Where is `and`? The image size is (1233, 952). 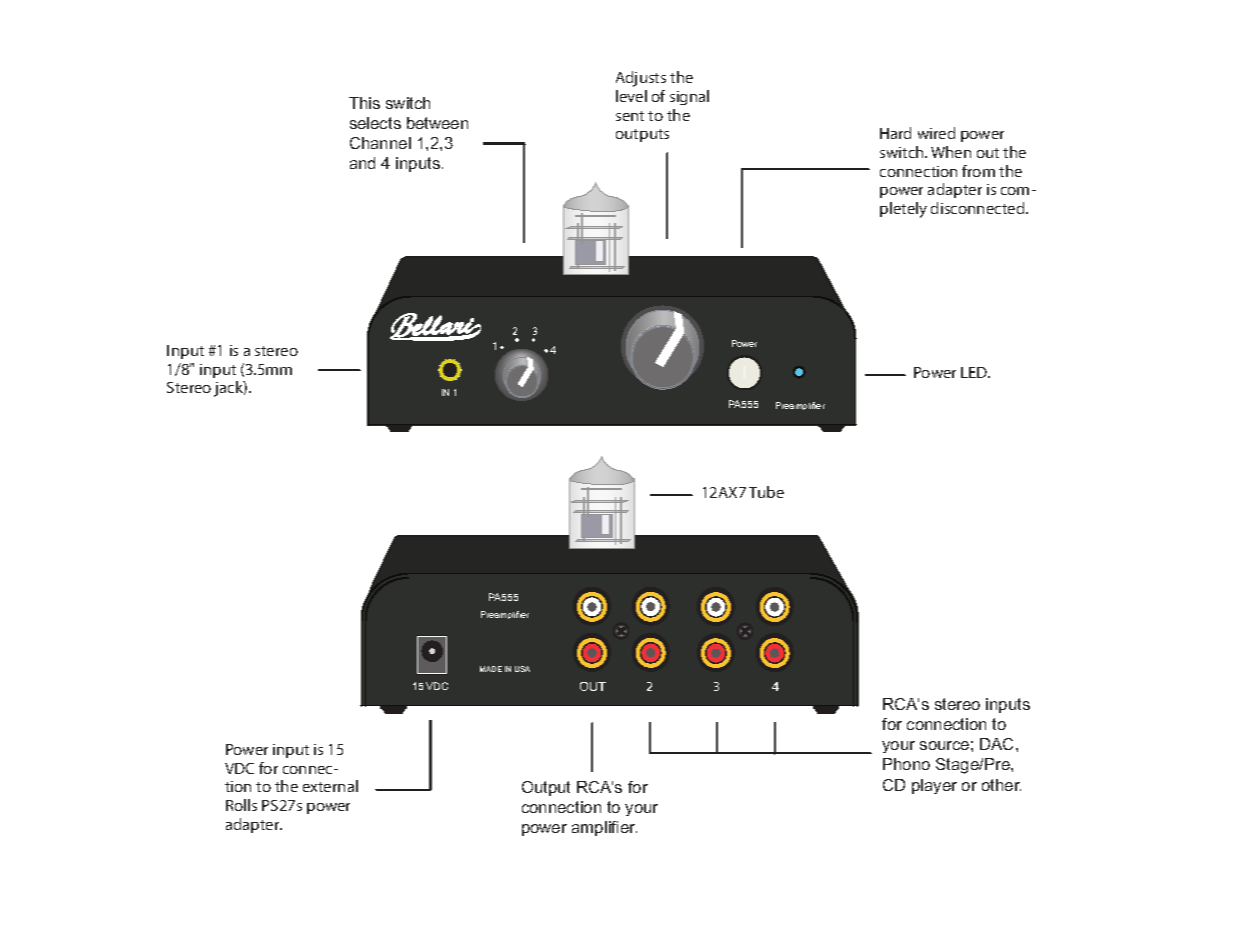 and is located at coordinates (362, 163).
